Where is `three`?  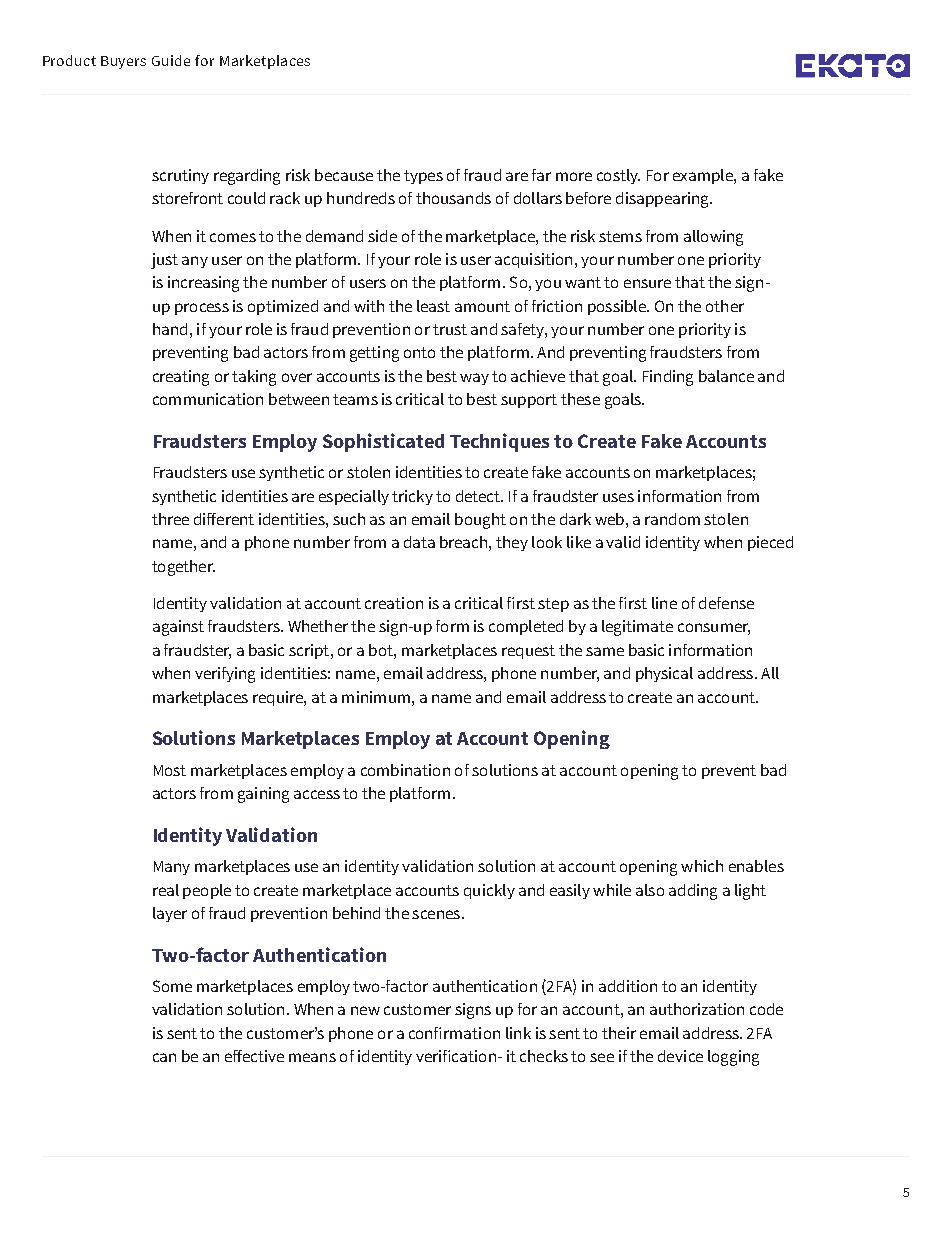 three is located at coordinates (170, 519).
